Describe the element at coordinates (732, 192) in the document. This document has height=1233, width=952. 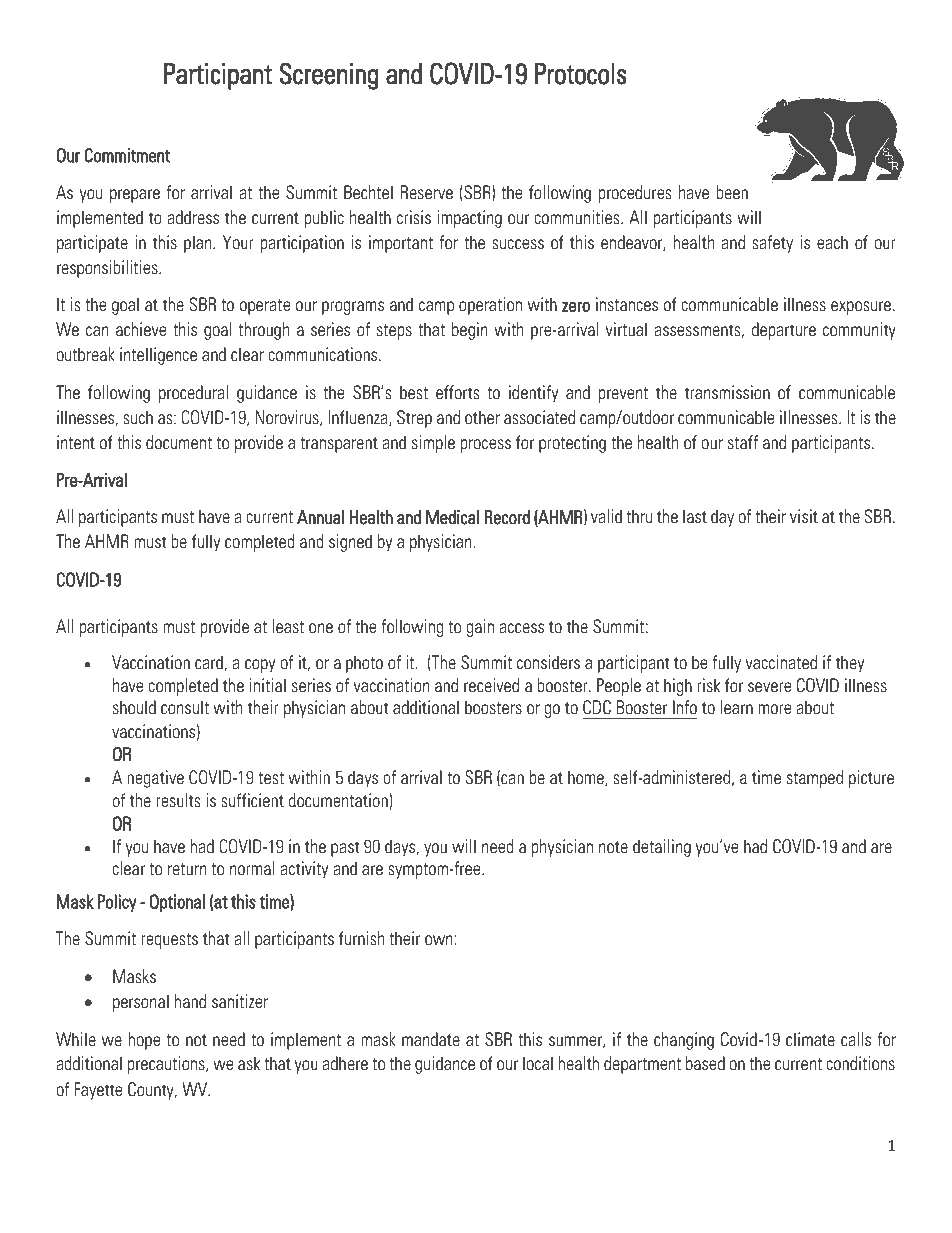
I see `been` at that location.
